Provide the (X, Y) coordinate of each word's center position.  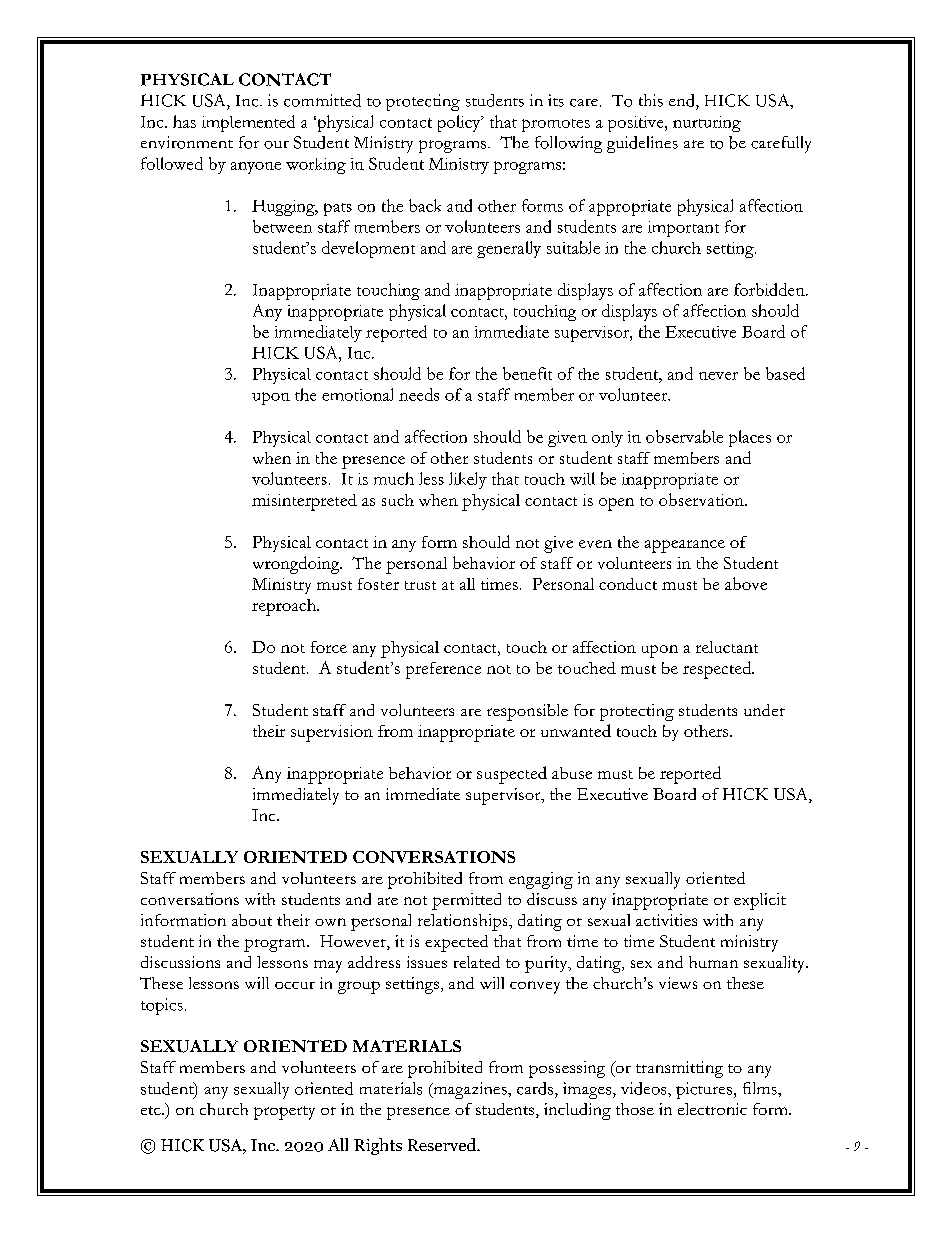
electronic (712, 1109)
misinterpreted (304, 502)
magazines (470, 1090)
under (764, 710)
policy (460, 123)
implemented (248, 123)
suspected (512, 775)
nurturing (707, 124)
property (284, 1113)
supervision (332, 733)
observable (684, 436)
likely (468, 480)
